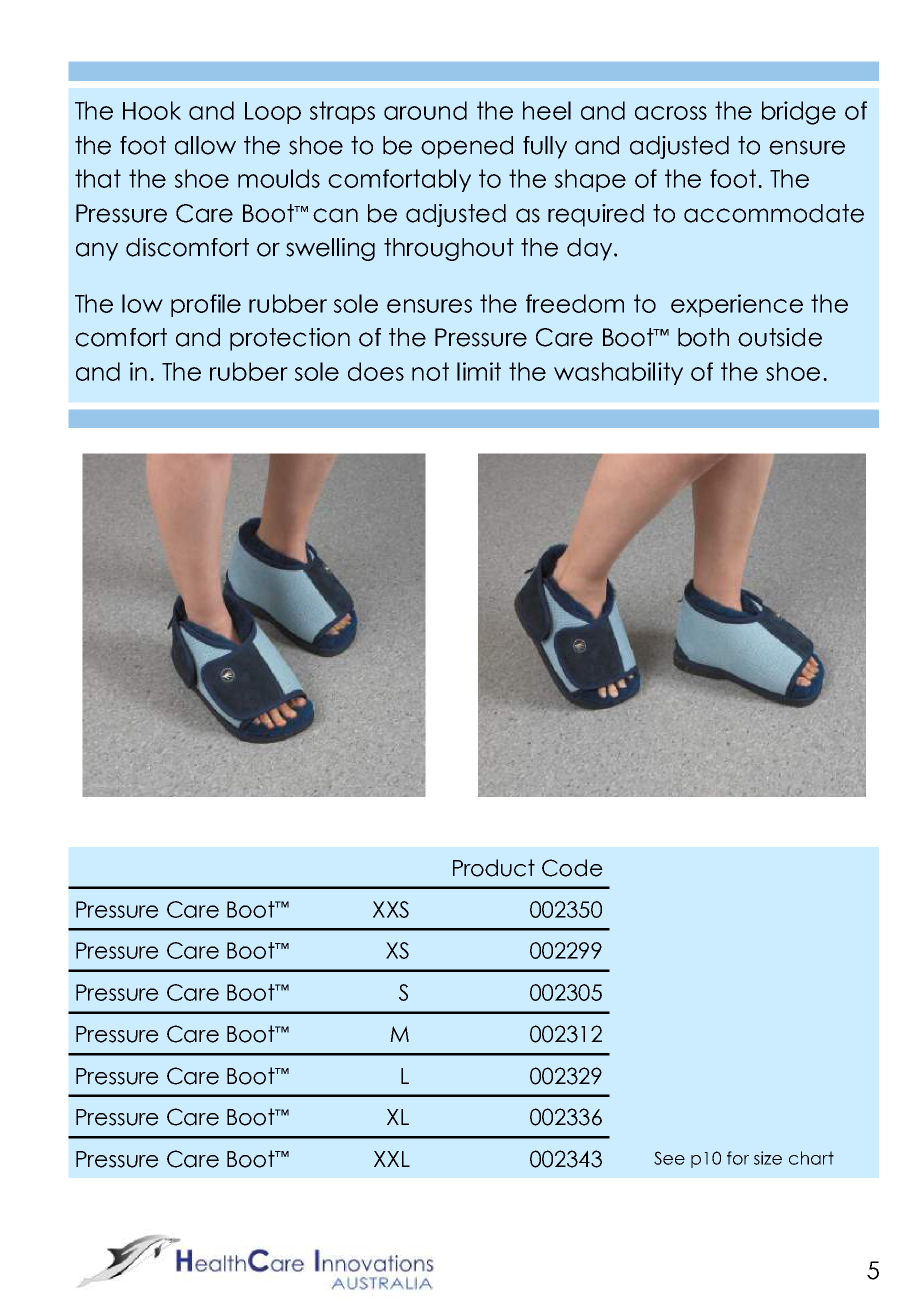 The height and width of the page is (1310, 924). Describe the element at coordinates (376, 371) in the page. I see `does` at that location.
